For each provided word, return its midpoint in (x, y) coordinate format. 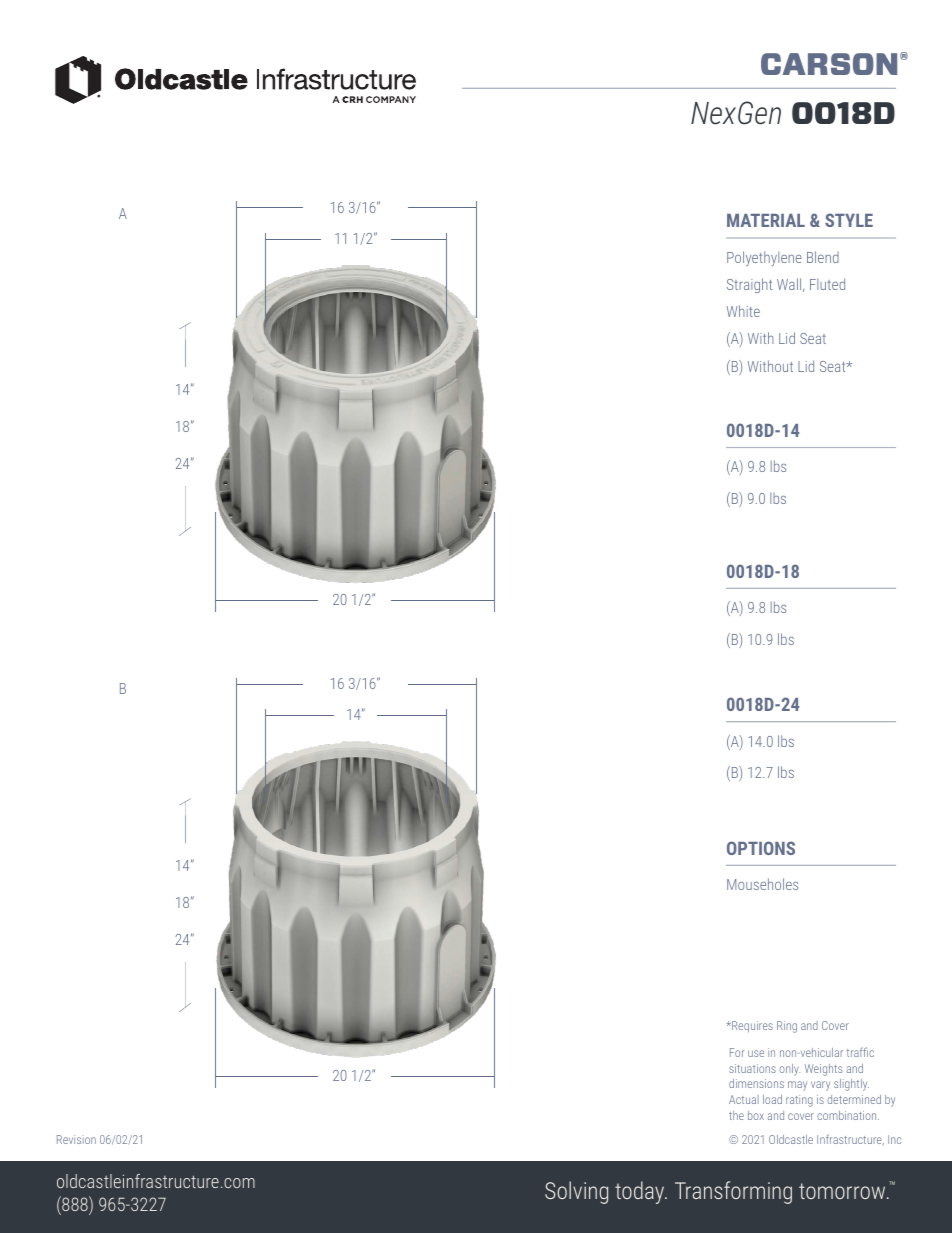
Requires (751, 1027)
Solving (576, 1192)
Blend (823, 257)
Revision (76, 1139)
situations (752, 1068)
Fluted (827, 284)
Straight (749, 285)
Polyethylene (764, 258)
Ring (787, 1027)
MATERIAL (766, 220)
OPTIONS (761, 848)
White (743, 311)
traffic (860, 1052)
